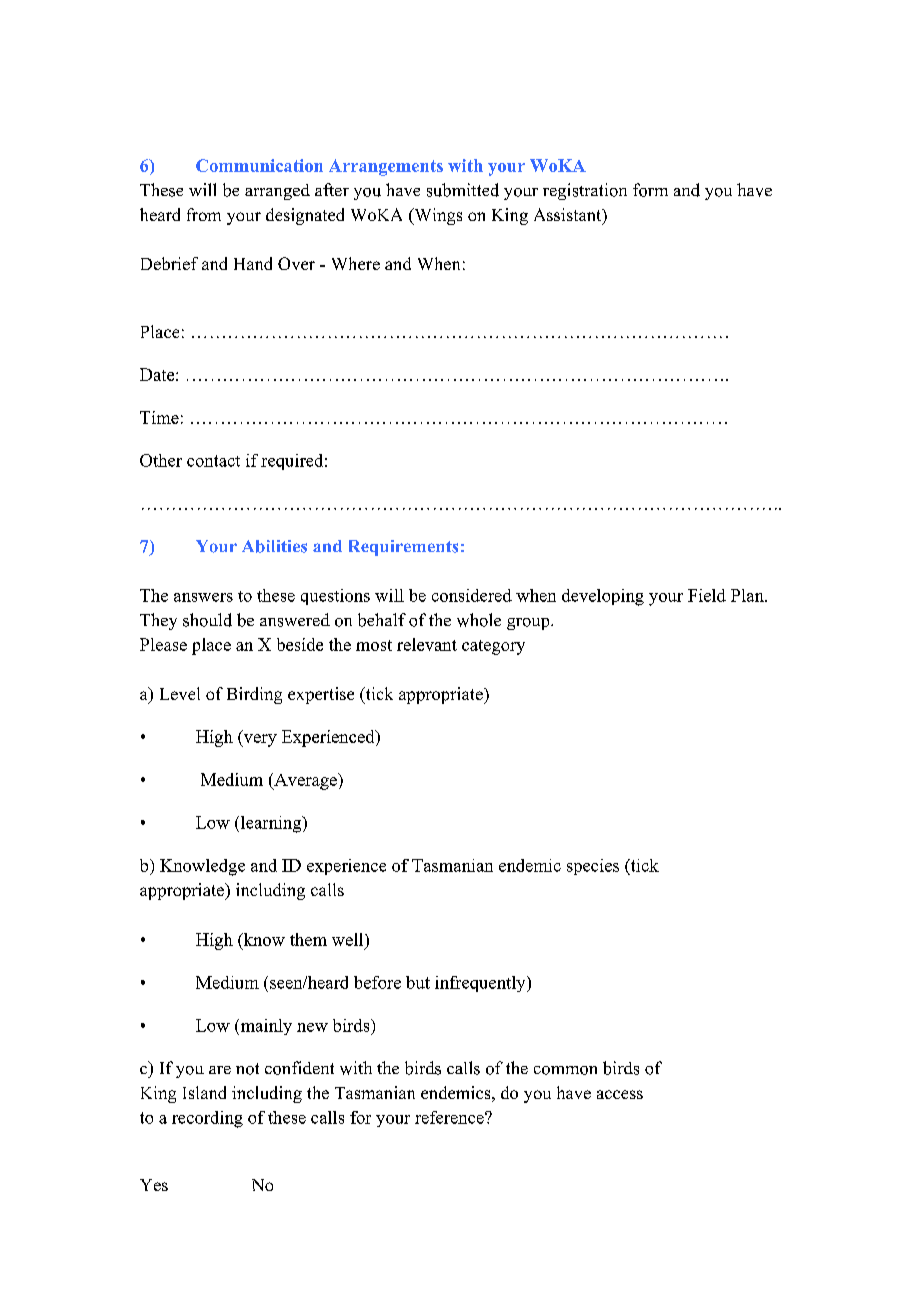  I want to click on submitted, so click(463, 190).
